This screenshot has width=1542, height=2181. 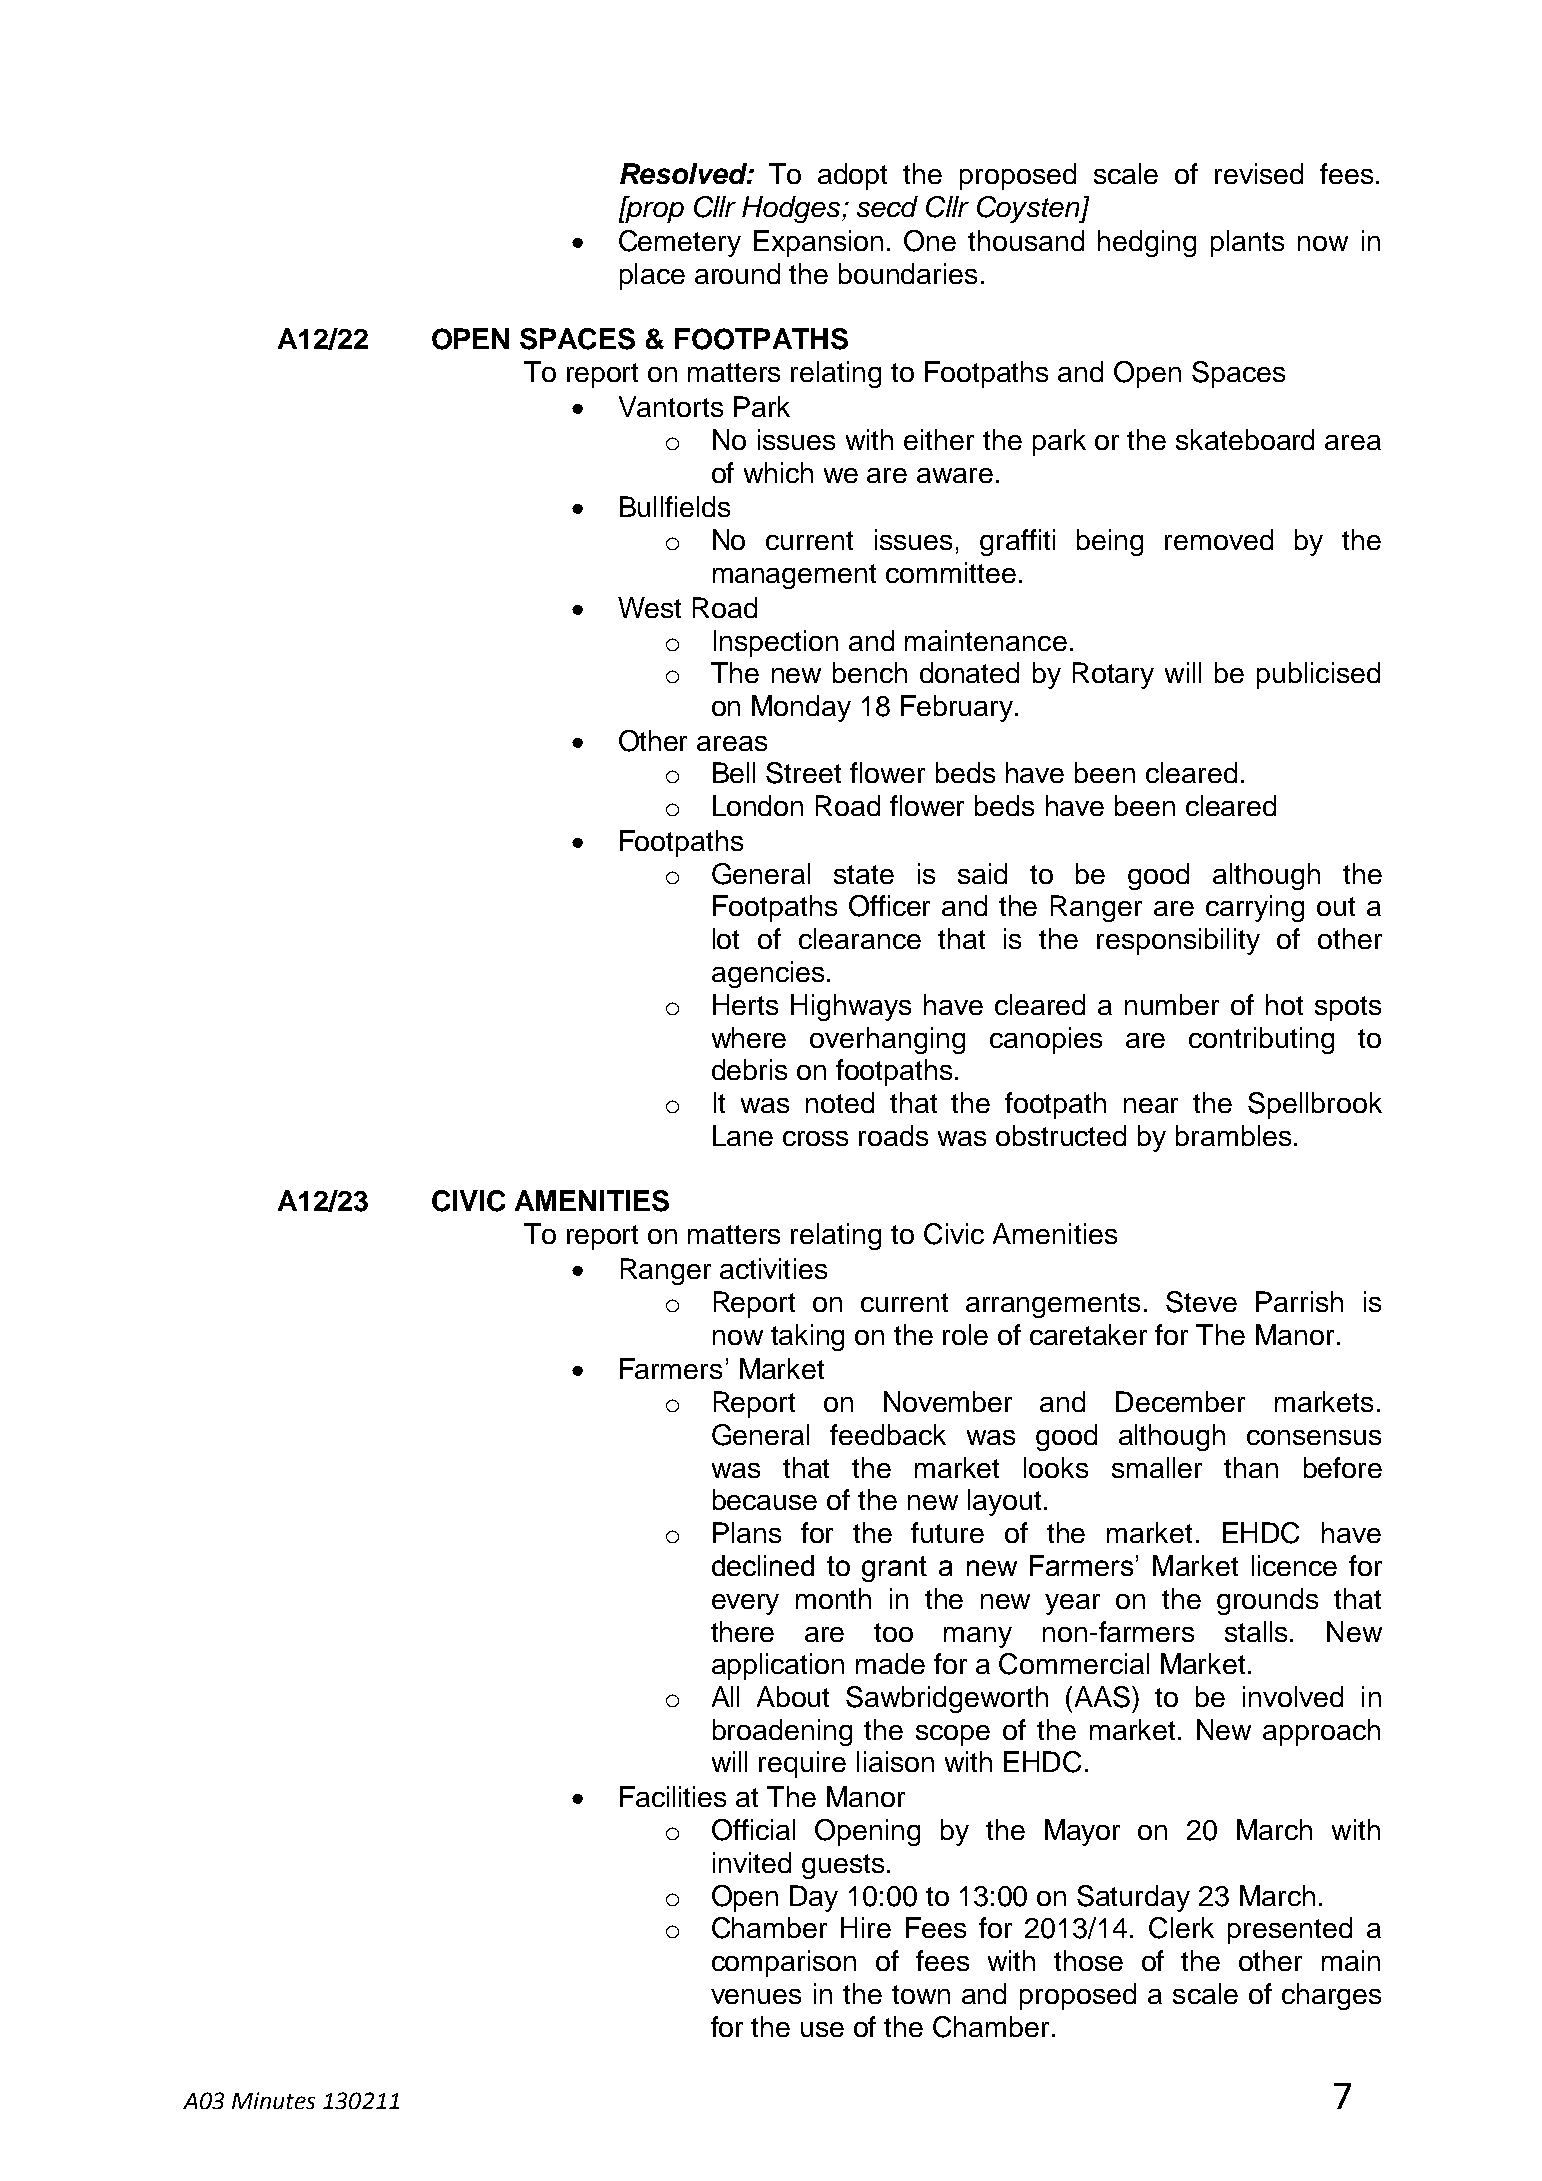 I want to click on Minutes, so click(x=273, y=2100).
